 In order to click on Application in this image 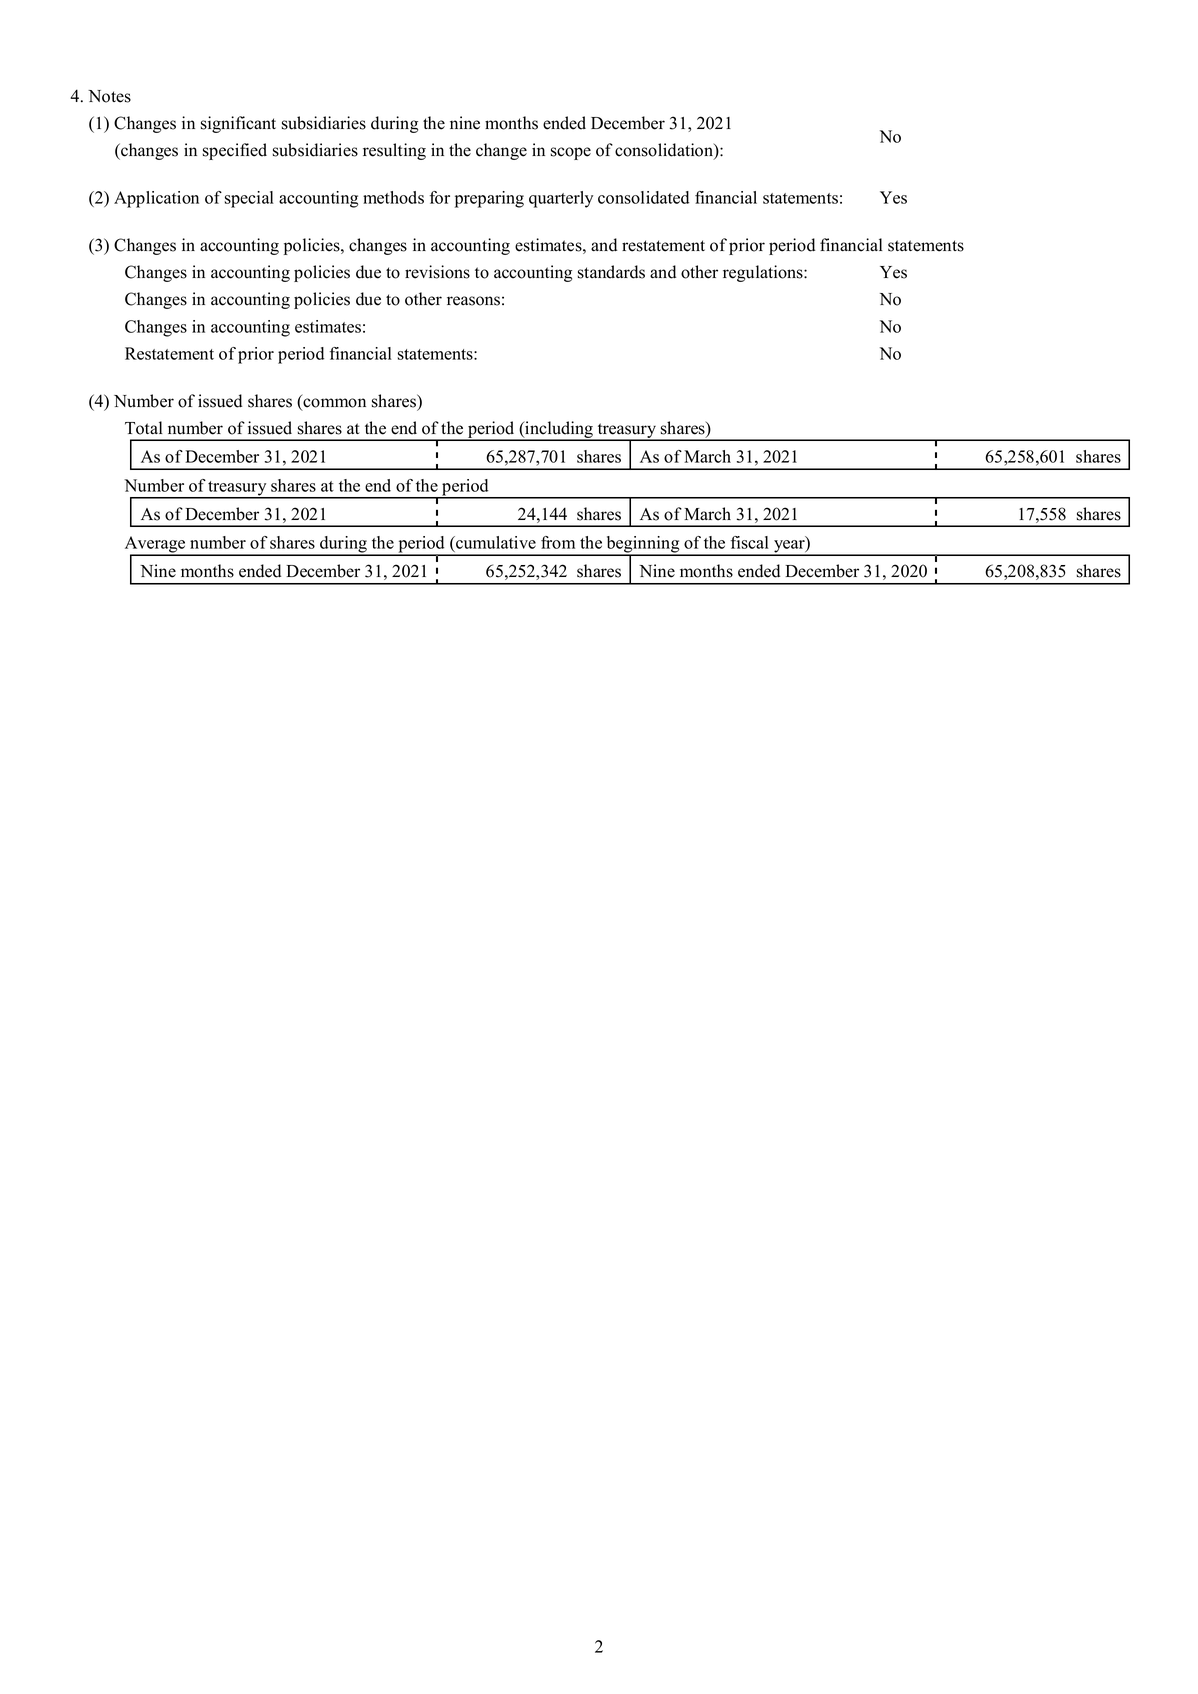, I will do `click(156, 199)`.
